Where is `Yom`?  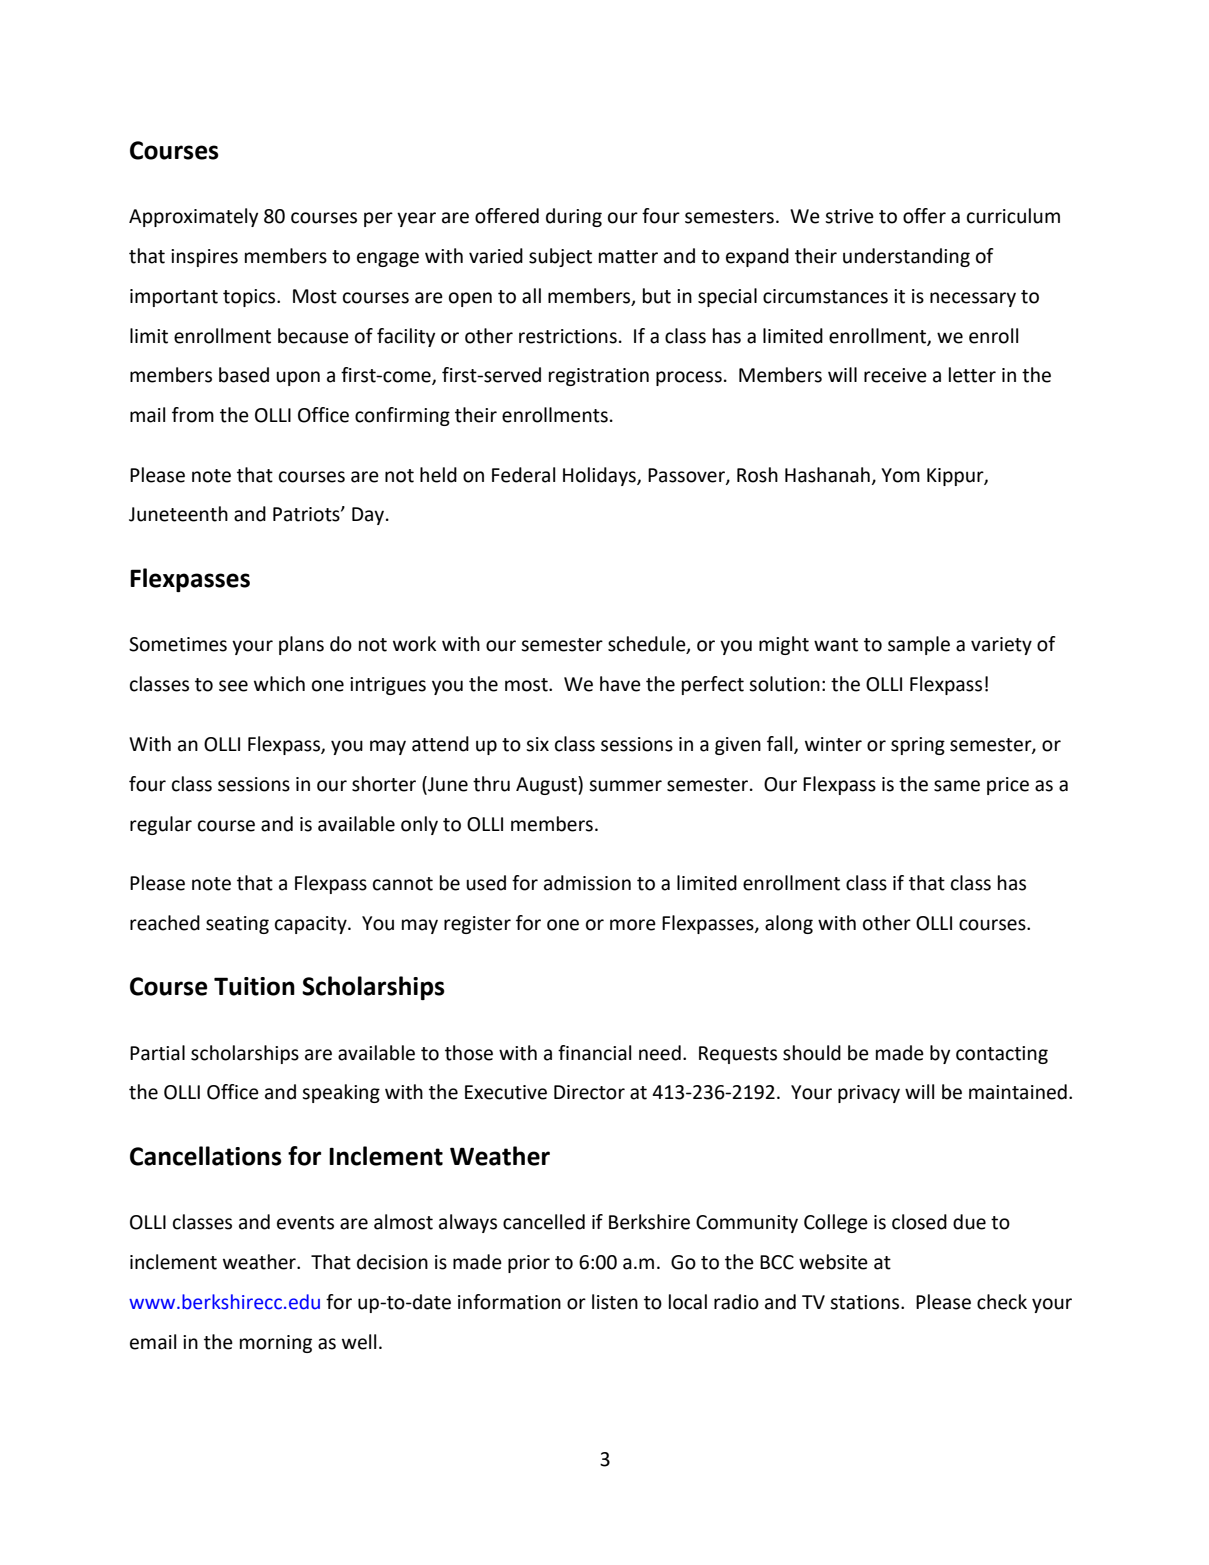 Yom is located at coordinates (900, 475).
